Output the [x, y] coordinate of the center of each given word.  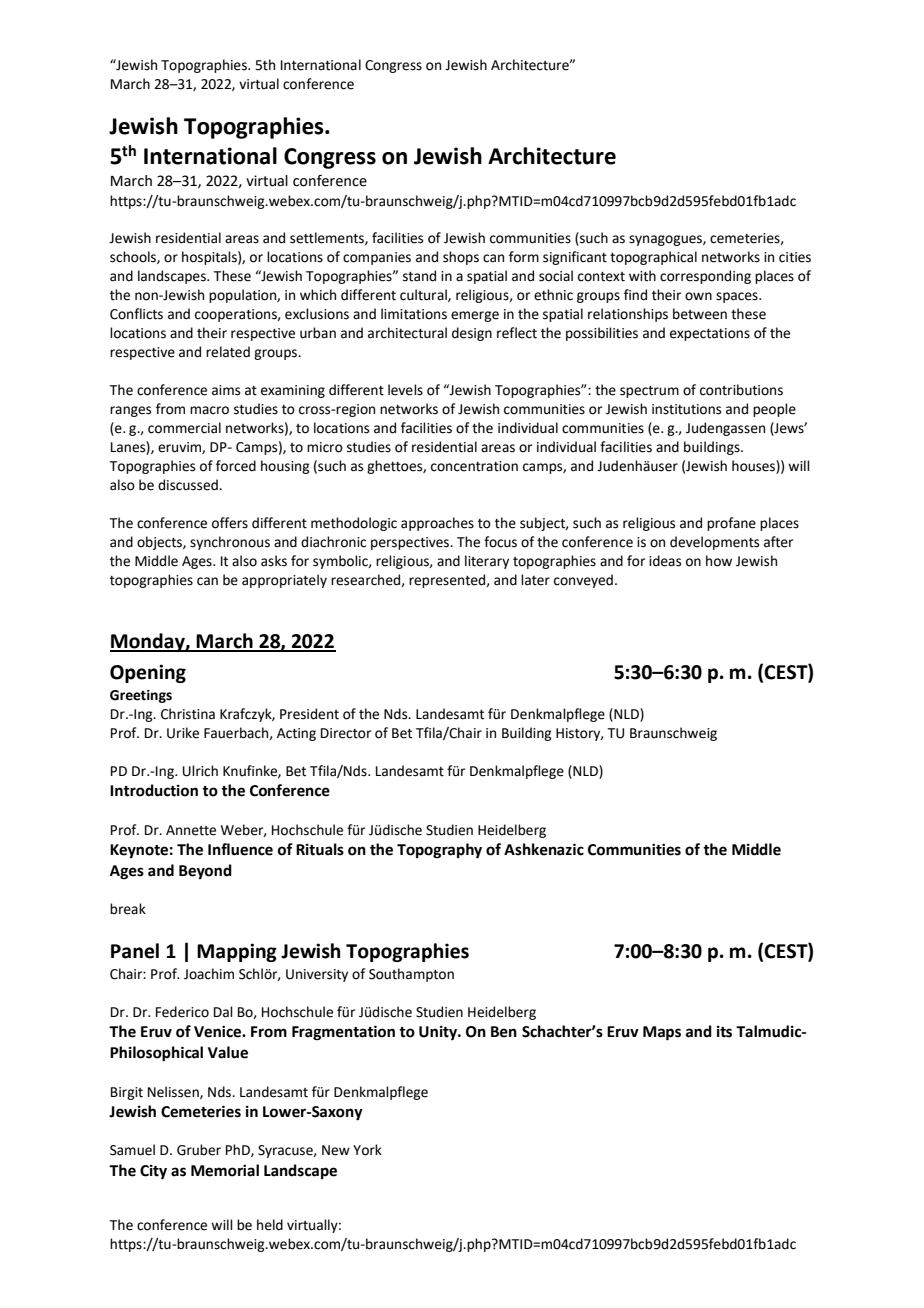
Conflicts [136, 314]
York [367, 1150]
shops [461, 258]
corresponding [705, 277]
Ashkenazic [544, 849]
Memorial [225, 1170]
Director [346, 733]
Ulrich [200, 771]
